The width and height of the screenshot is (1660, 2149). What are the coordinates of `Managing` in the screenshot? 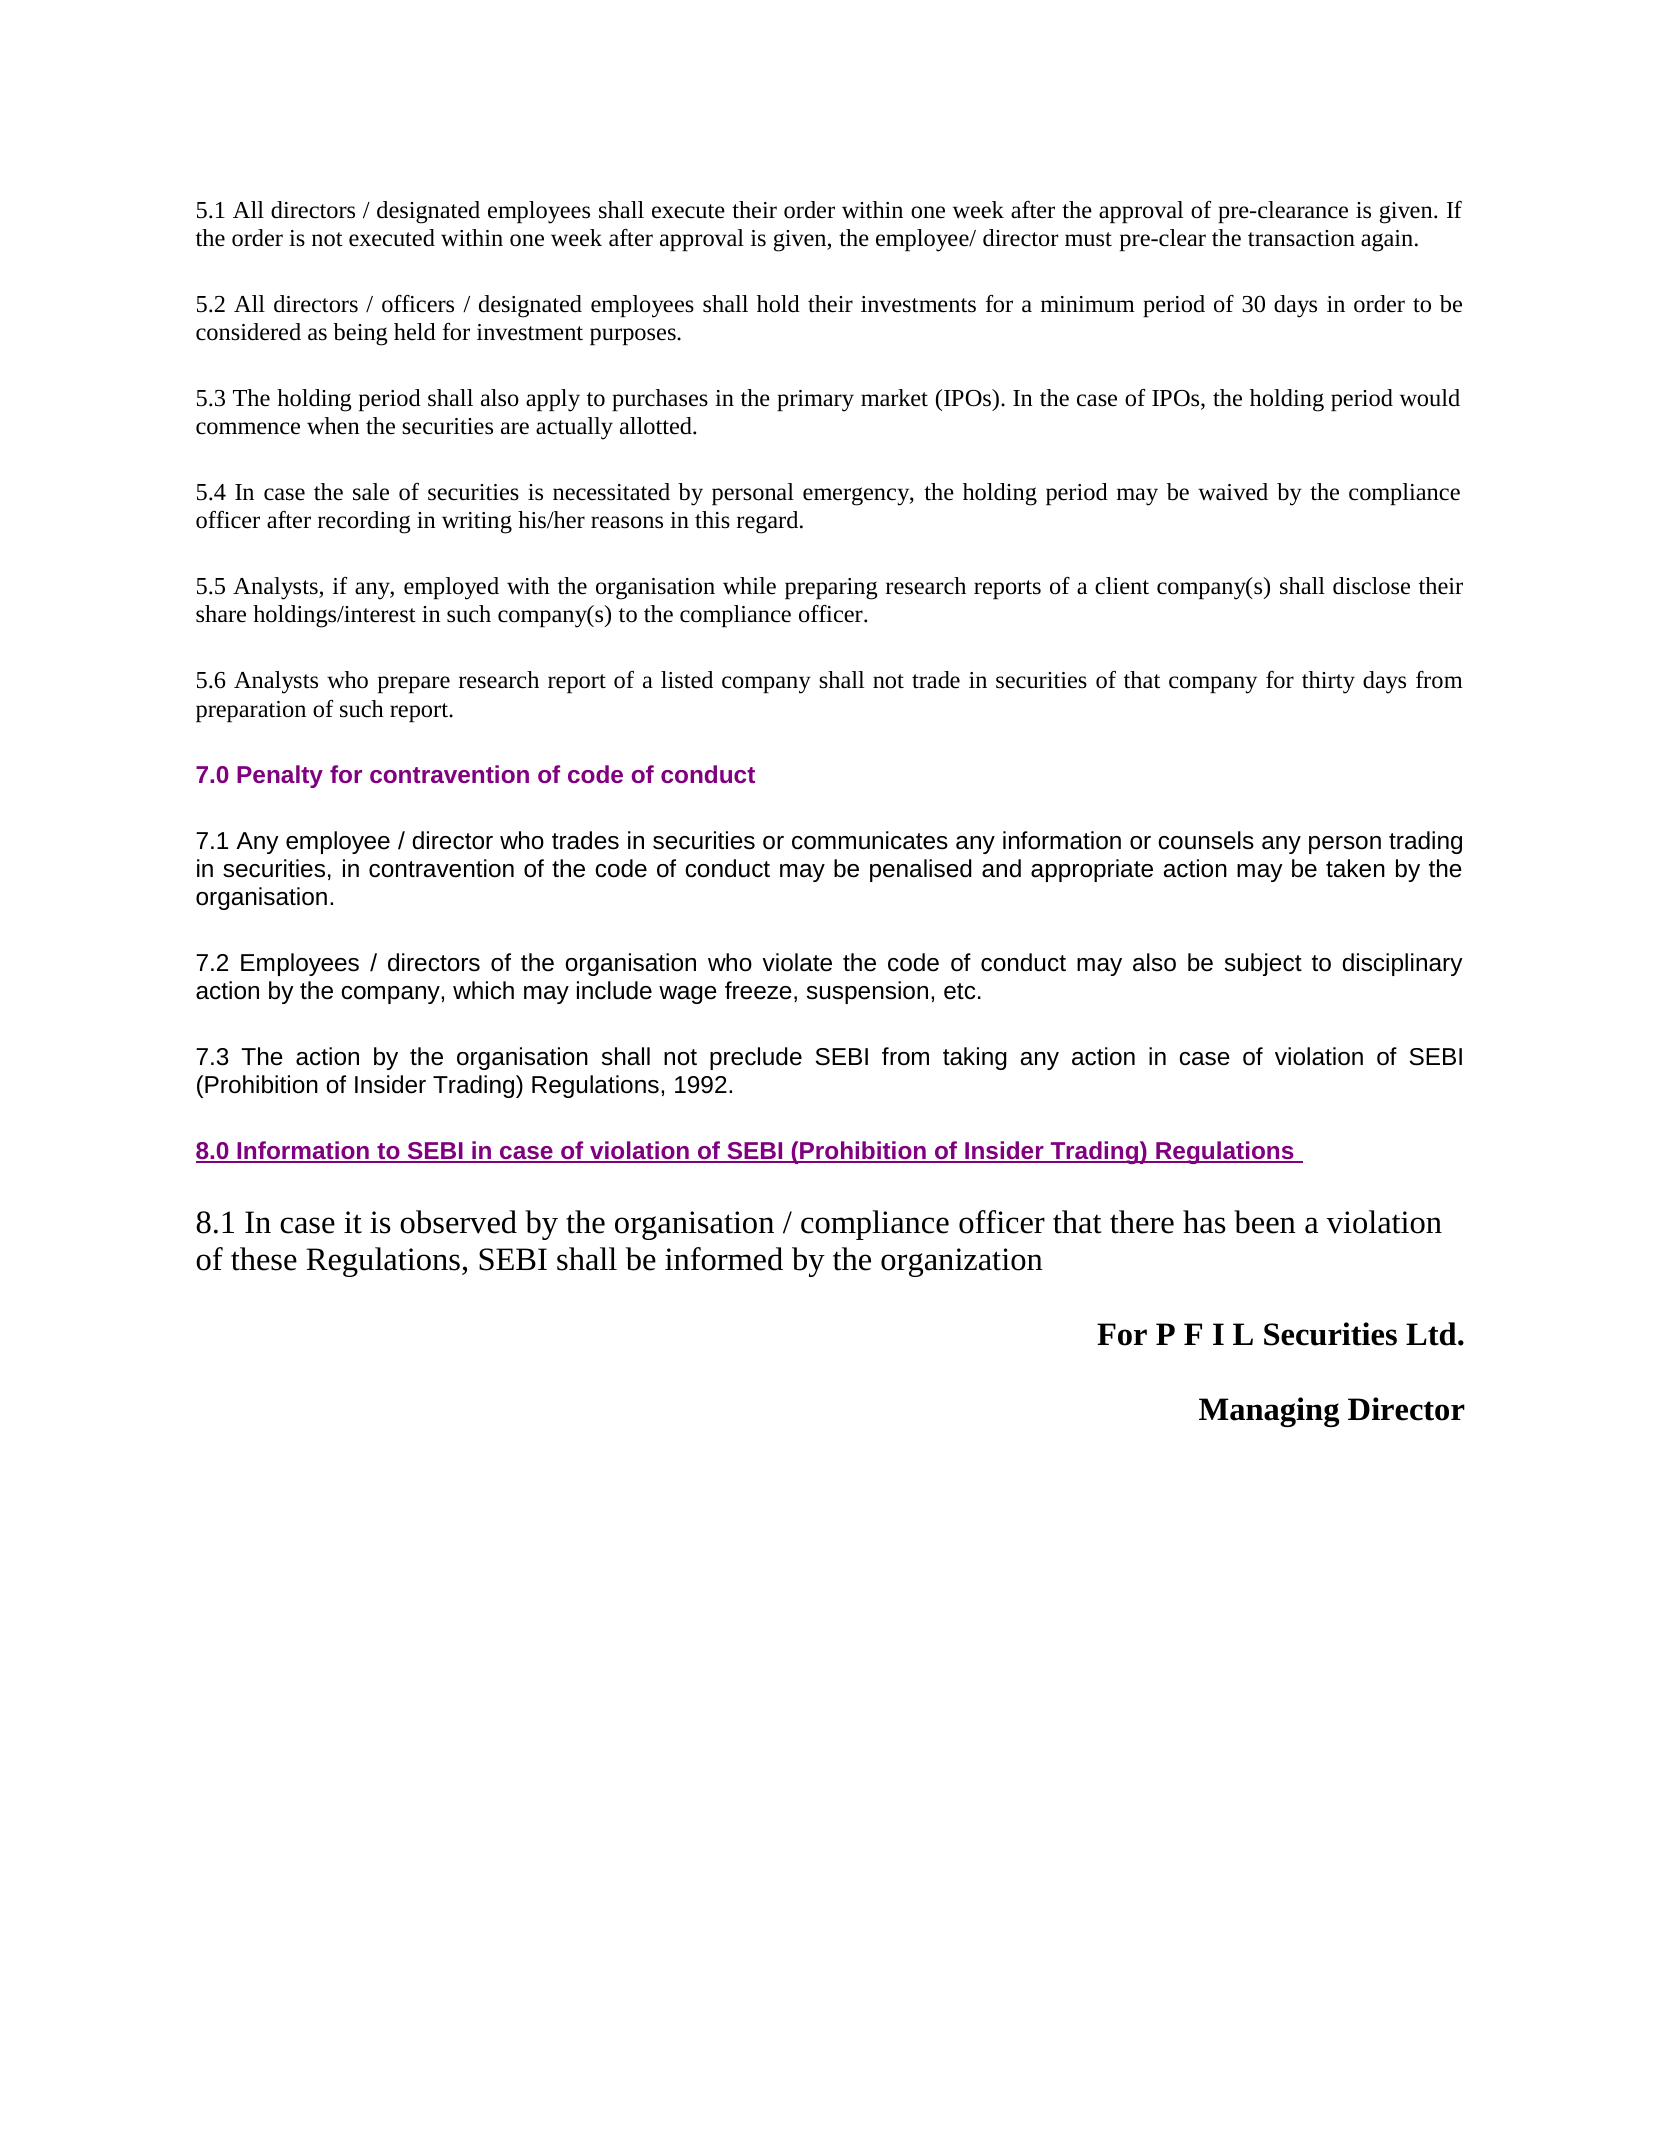 It's located at (1269, 1412).
